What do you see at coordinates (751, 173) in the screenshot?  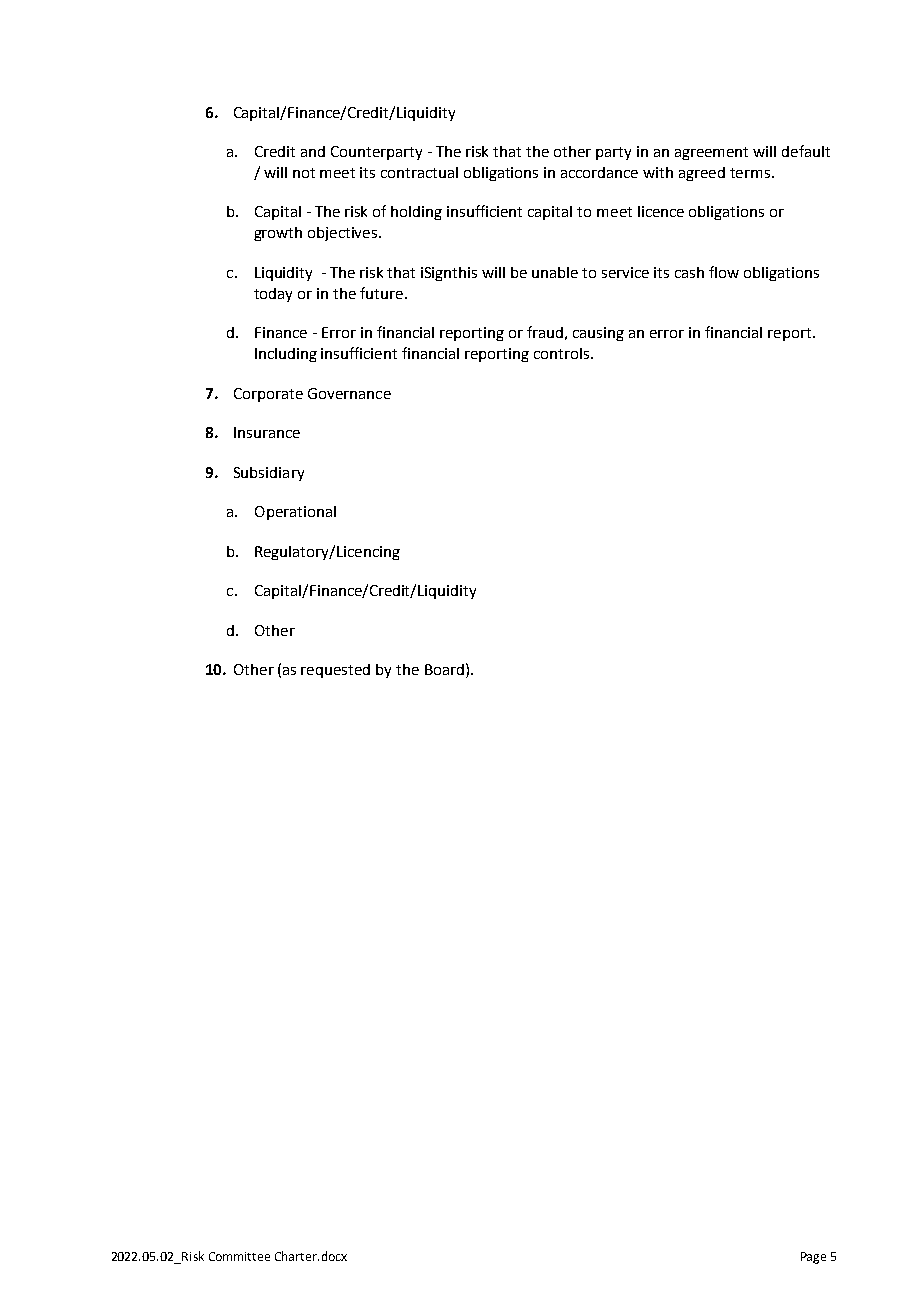 I see `terms` at bounding box center [751, 173].
